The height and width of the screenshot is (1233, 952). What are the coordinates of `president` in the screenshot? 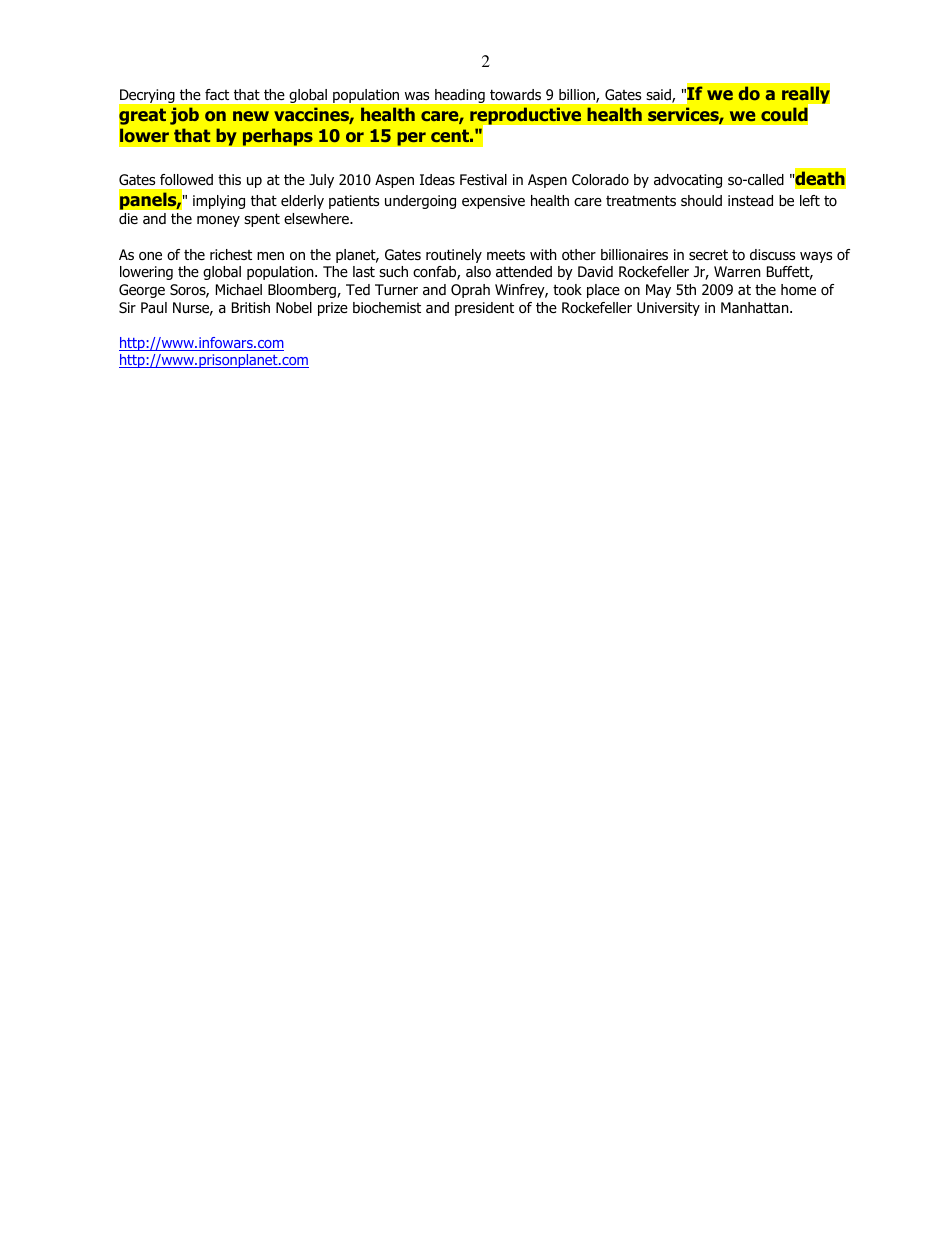 It's located at (484, 309).
